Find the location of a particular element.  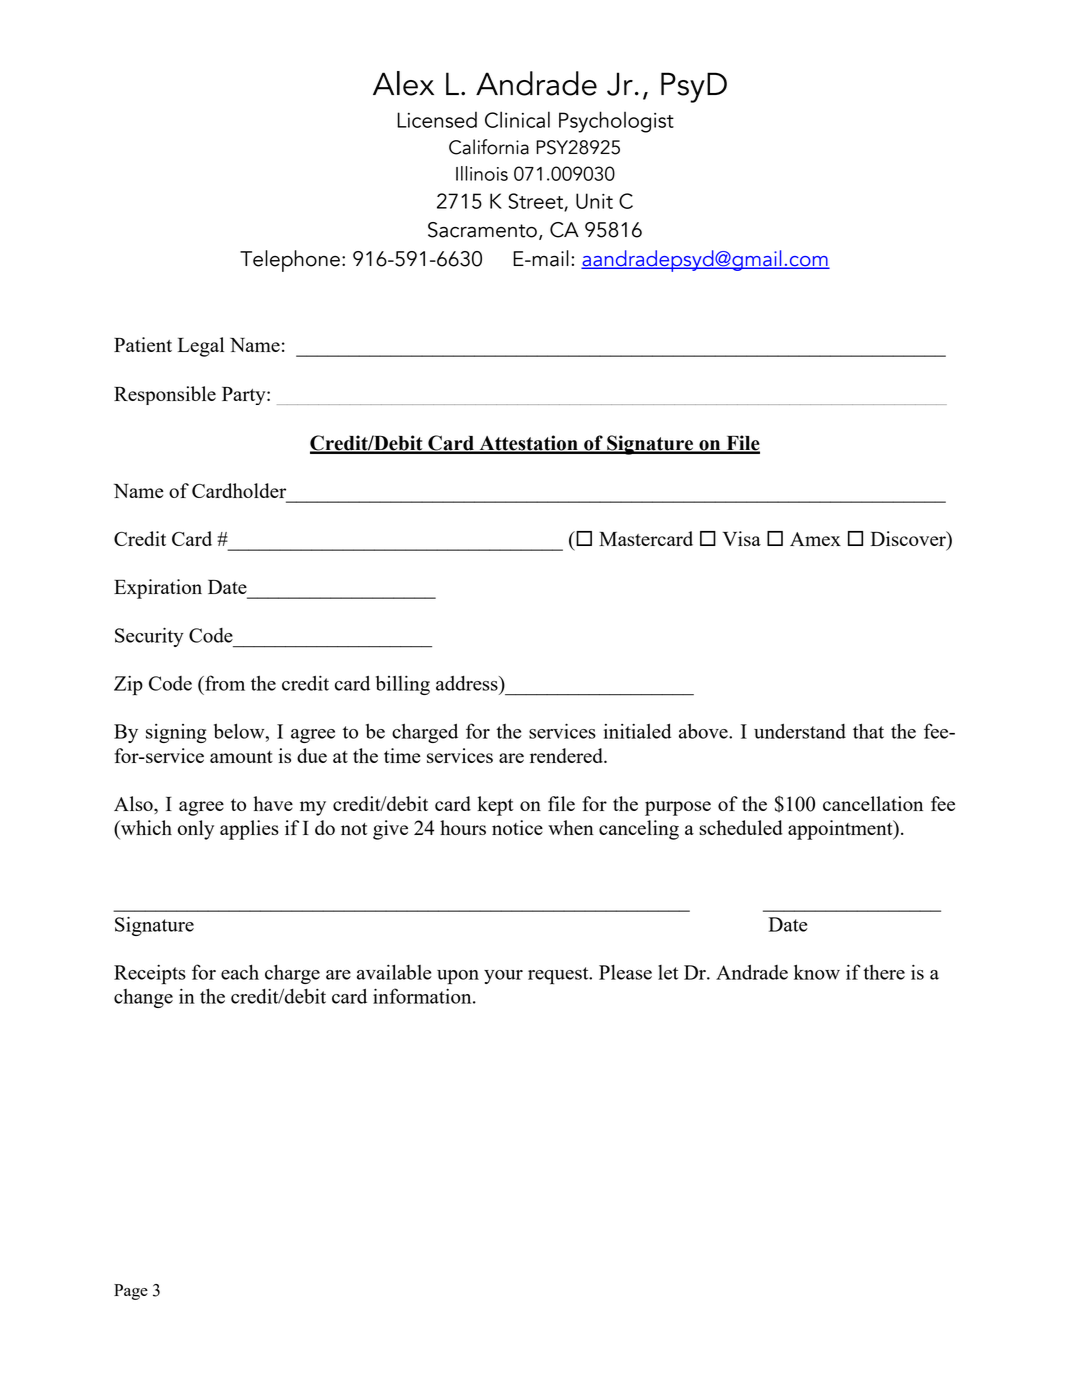

rendered is located at coordinates (567, 755).
